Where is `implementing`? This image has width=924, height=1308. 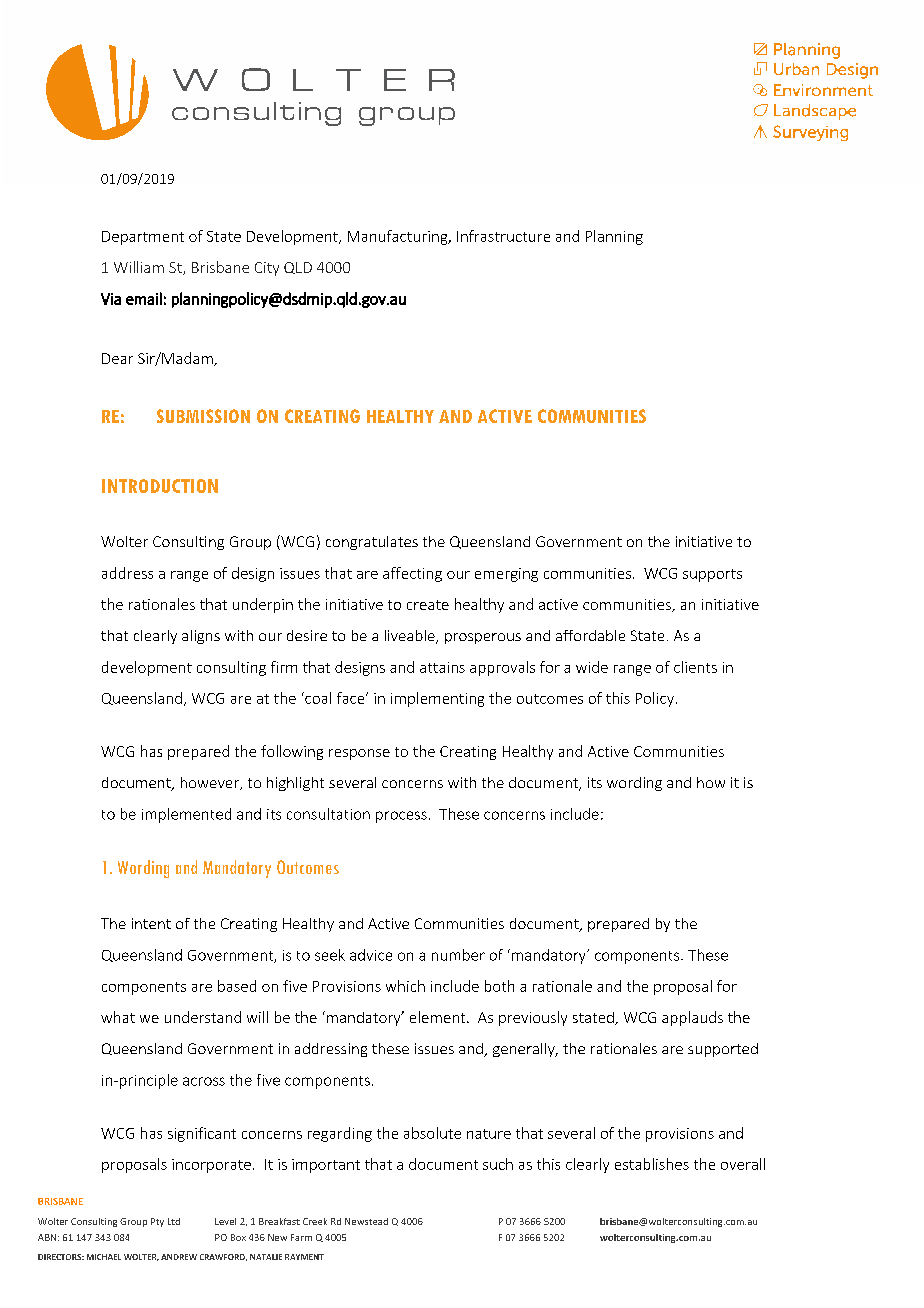 implementing is located at coordinates (437, 699).
